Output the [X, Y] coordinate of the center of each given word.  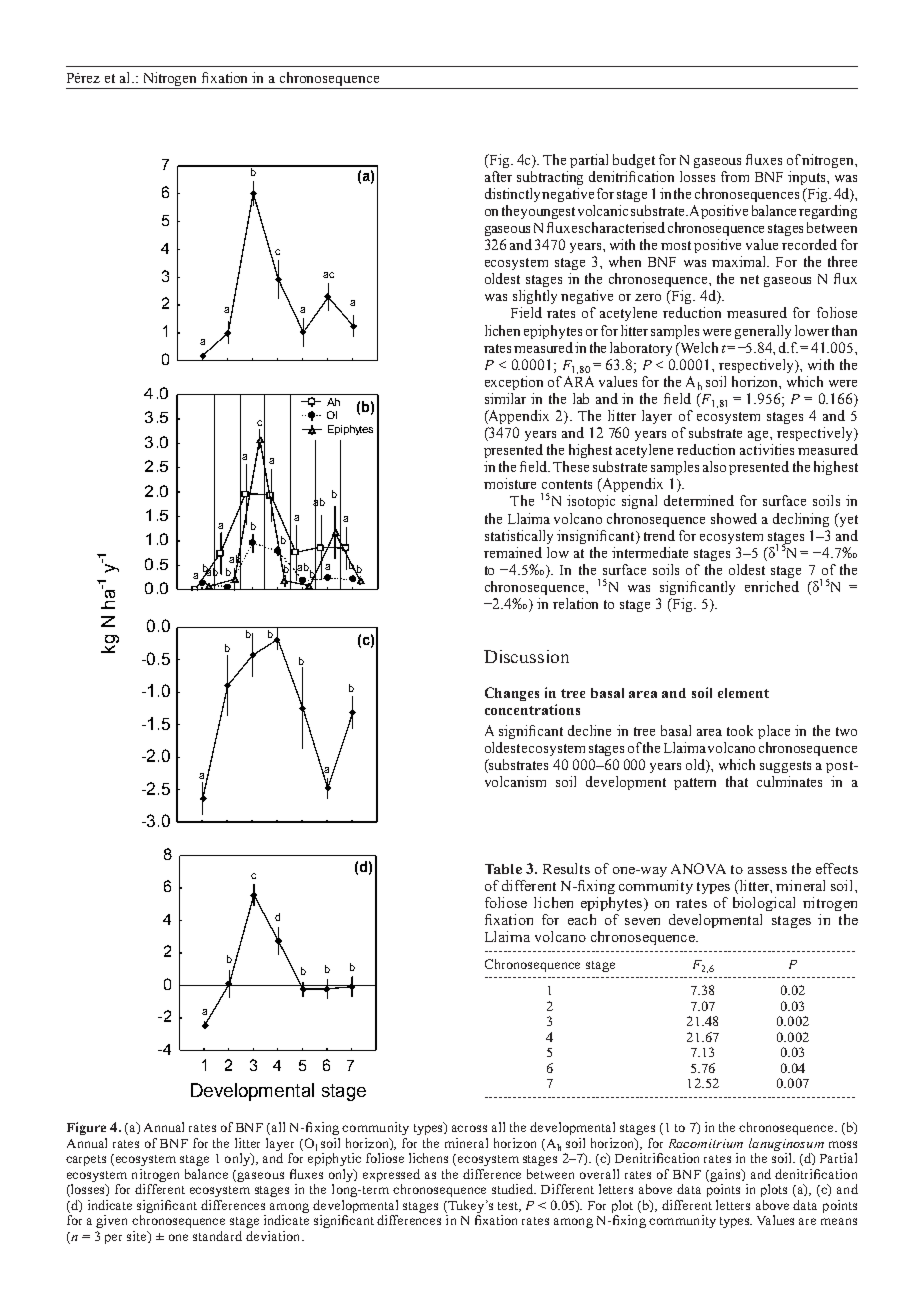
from [735, 176]
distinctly [514, 195]
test [509, 1207]
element [743, 693]
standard [217, 1236]
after [498, 176]
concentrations [532, 709]
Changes [512, 694]
